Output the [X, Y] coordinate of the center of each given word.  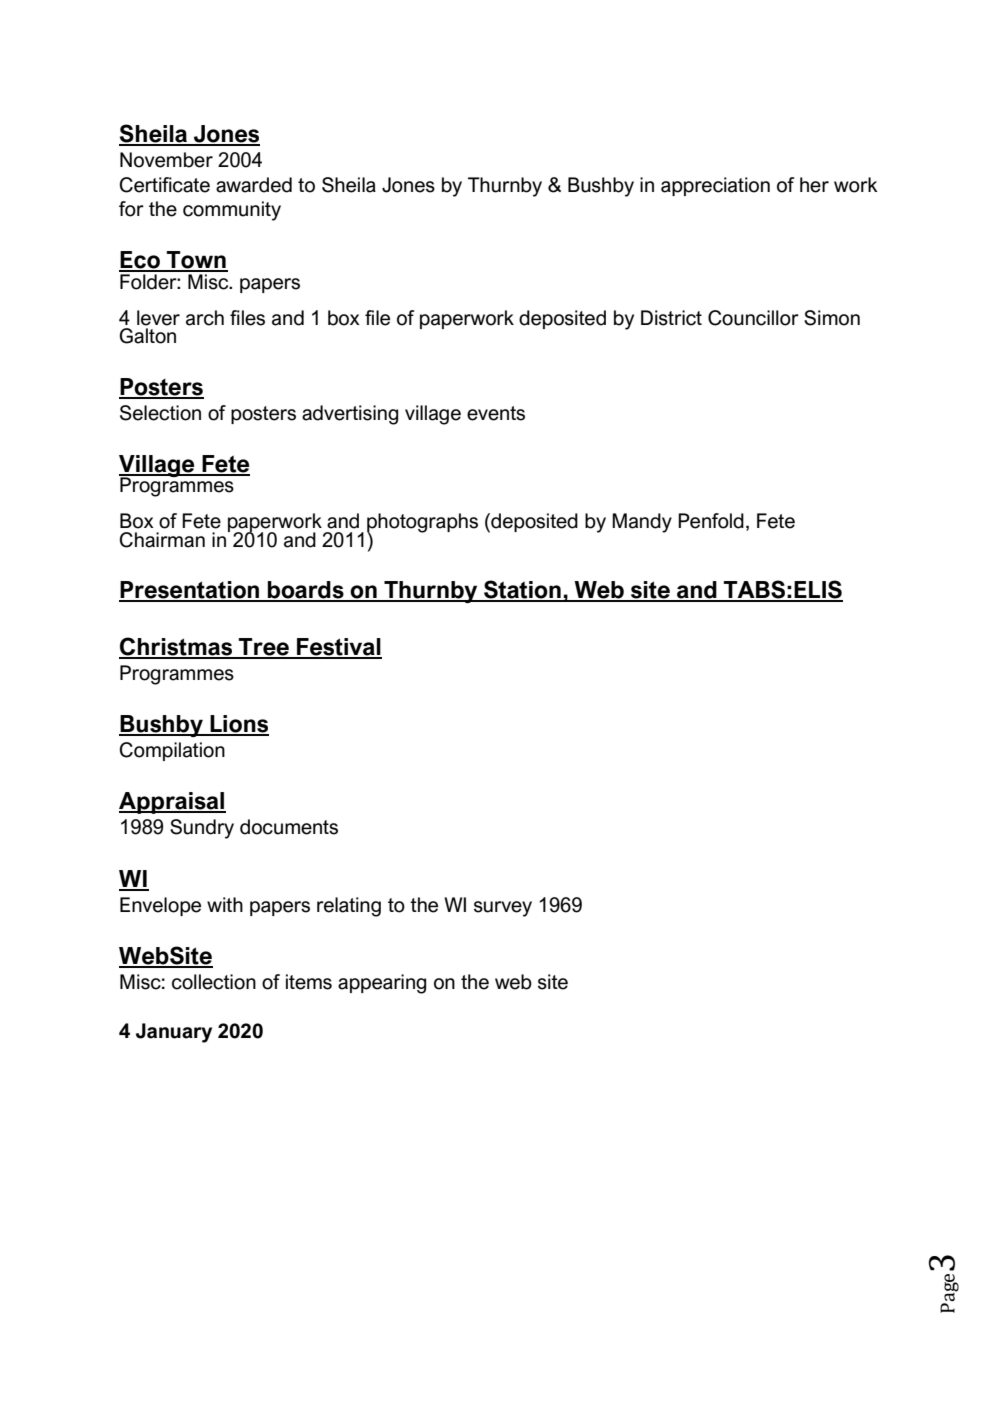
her [814, 185]
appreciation [715, 186]
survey [503, 909]
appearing [382, 984]
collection [214, 982]
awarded [254, 185]
